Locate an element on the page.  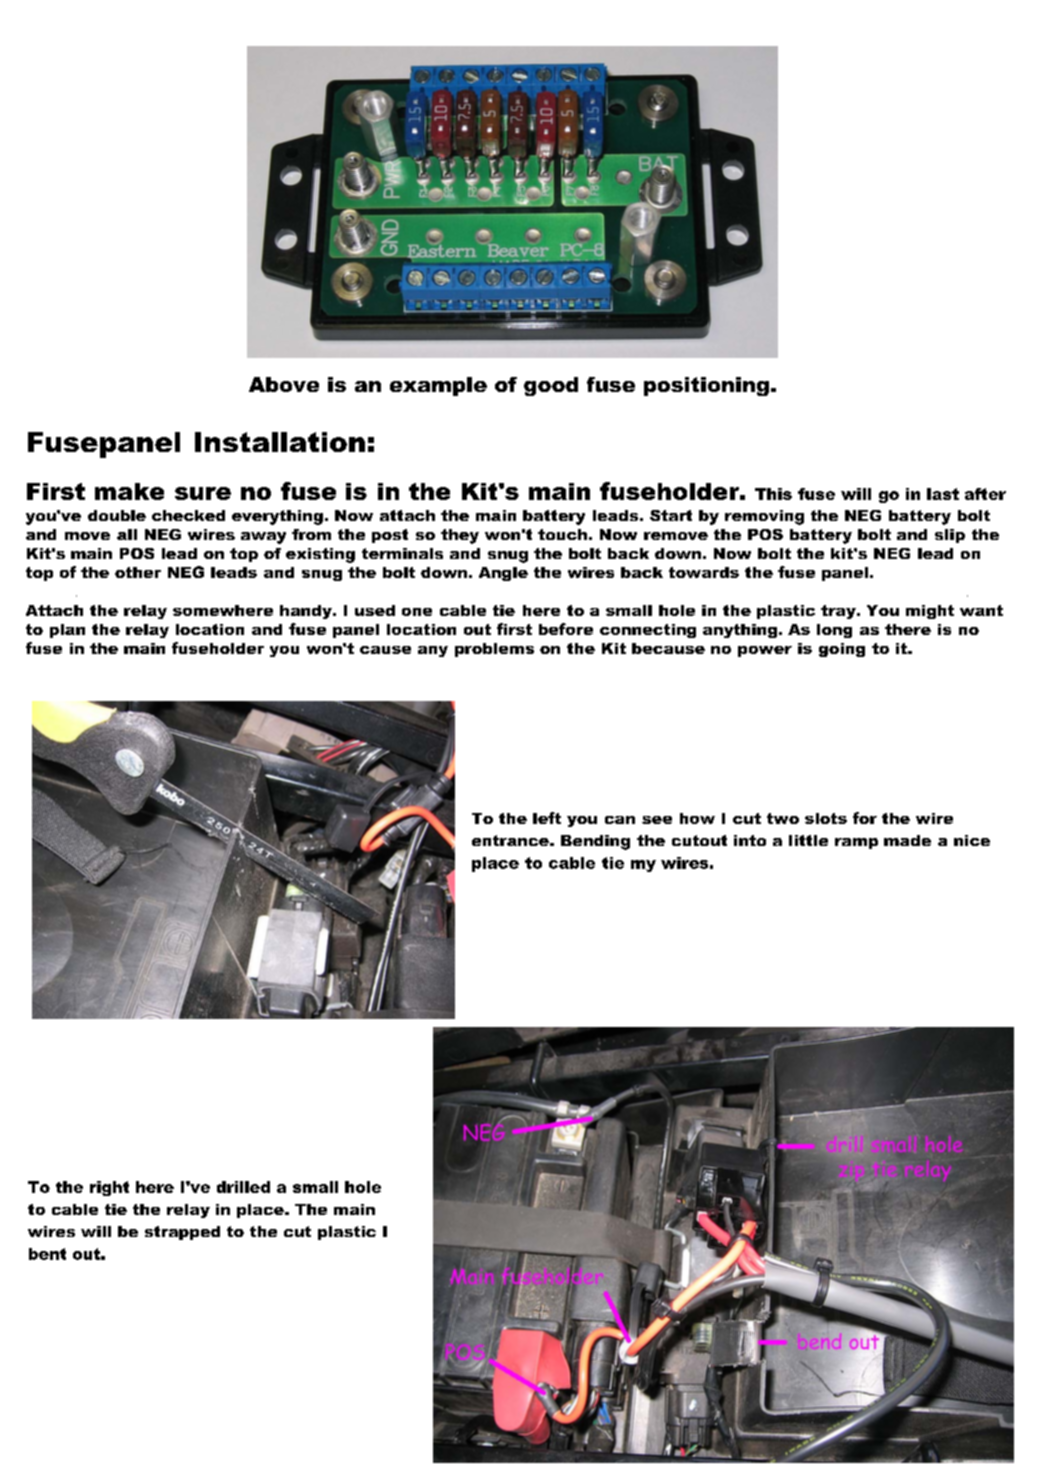
drilled is located at coordinates (243, 1187).
